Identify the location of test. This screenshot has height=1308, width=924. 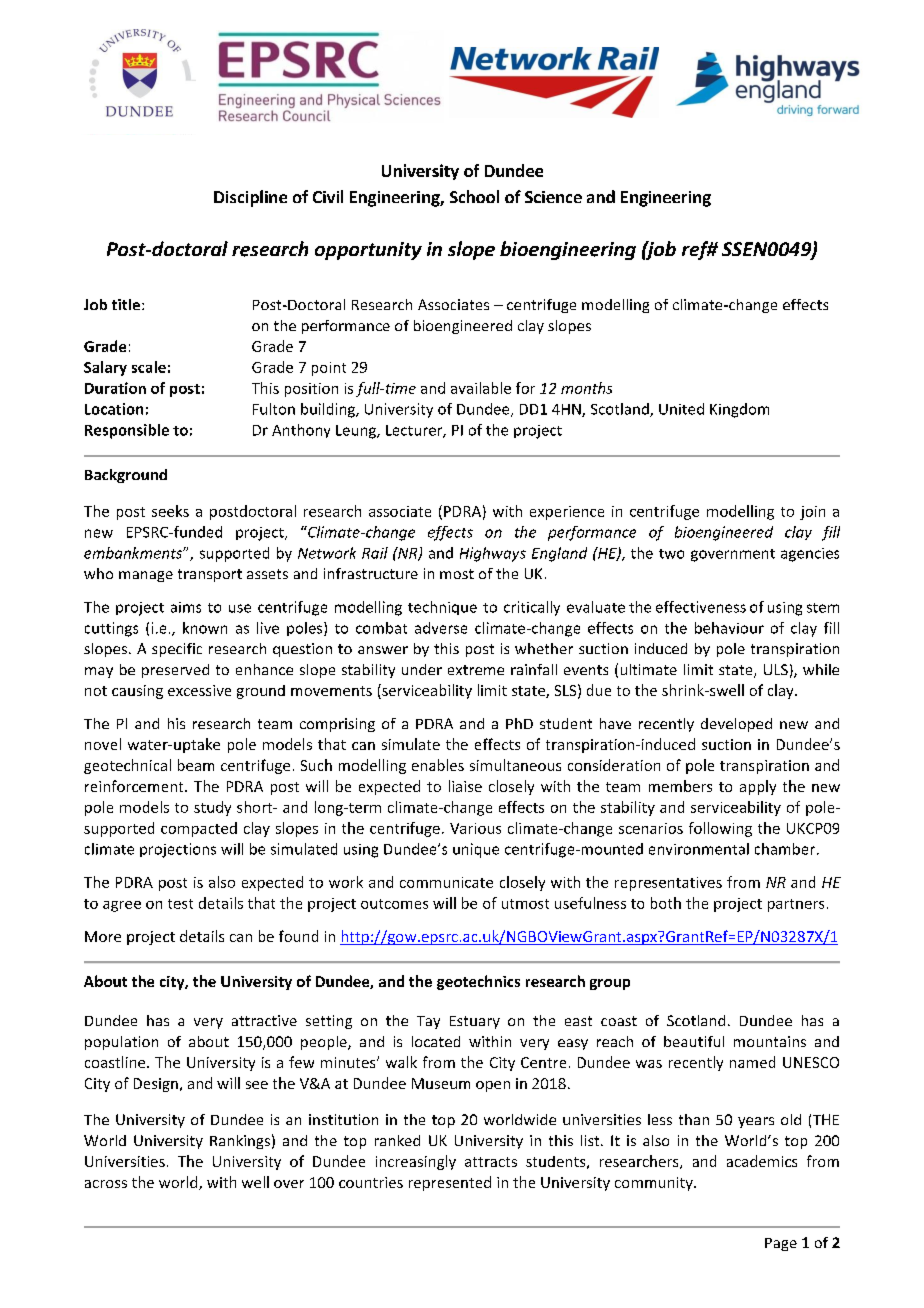
(180, 904).
